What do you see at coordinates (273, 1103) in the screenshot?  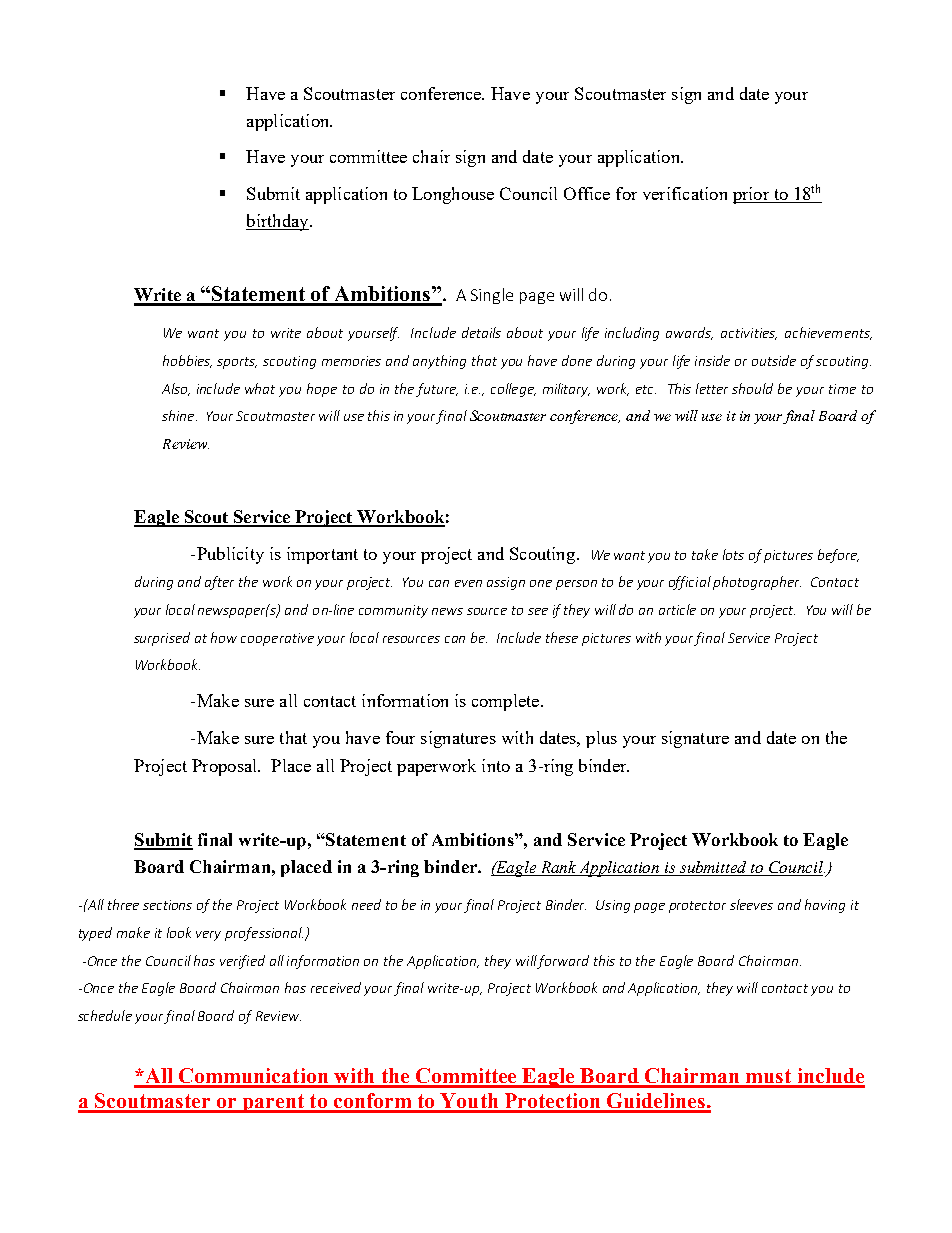 I see `parent` at bounding box center [273, 1103].
